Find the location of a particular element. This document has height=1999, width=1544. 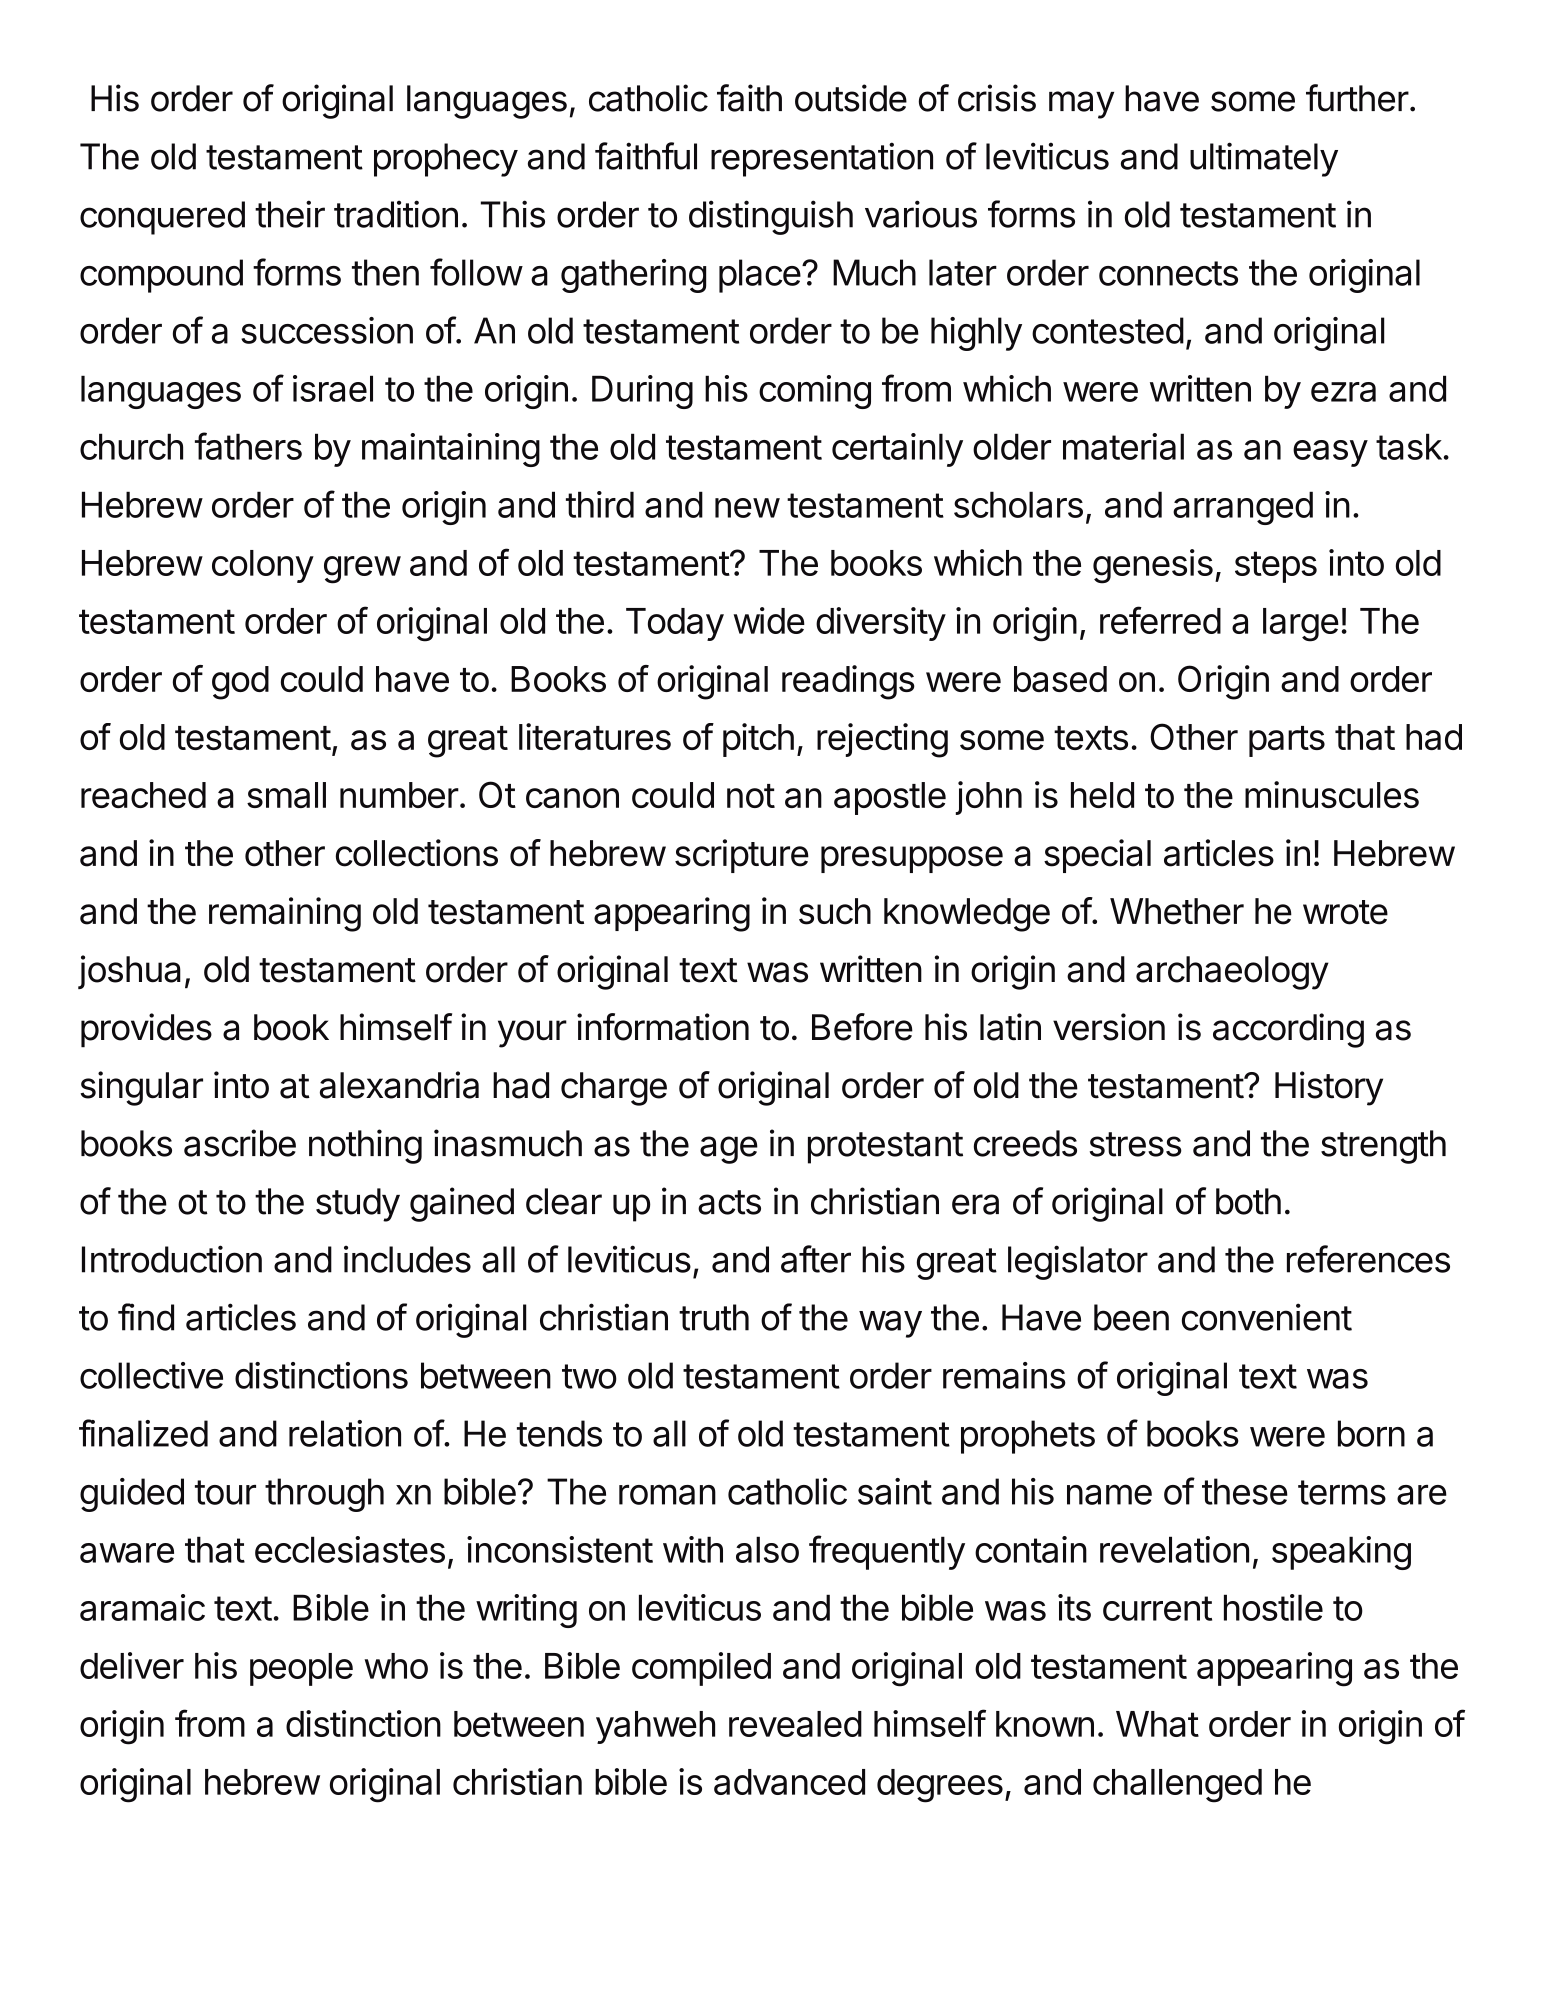

archaeology is located at coordinates (1232, 973).
